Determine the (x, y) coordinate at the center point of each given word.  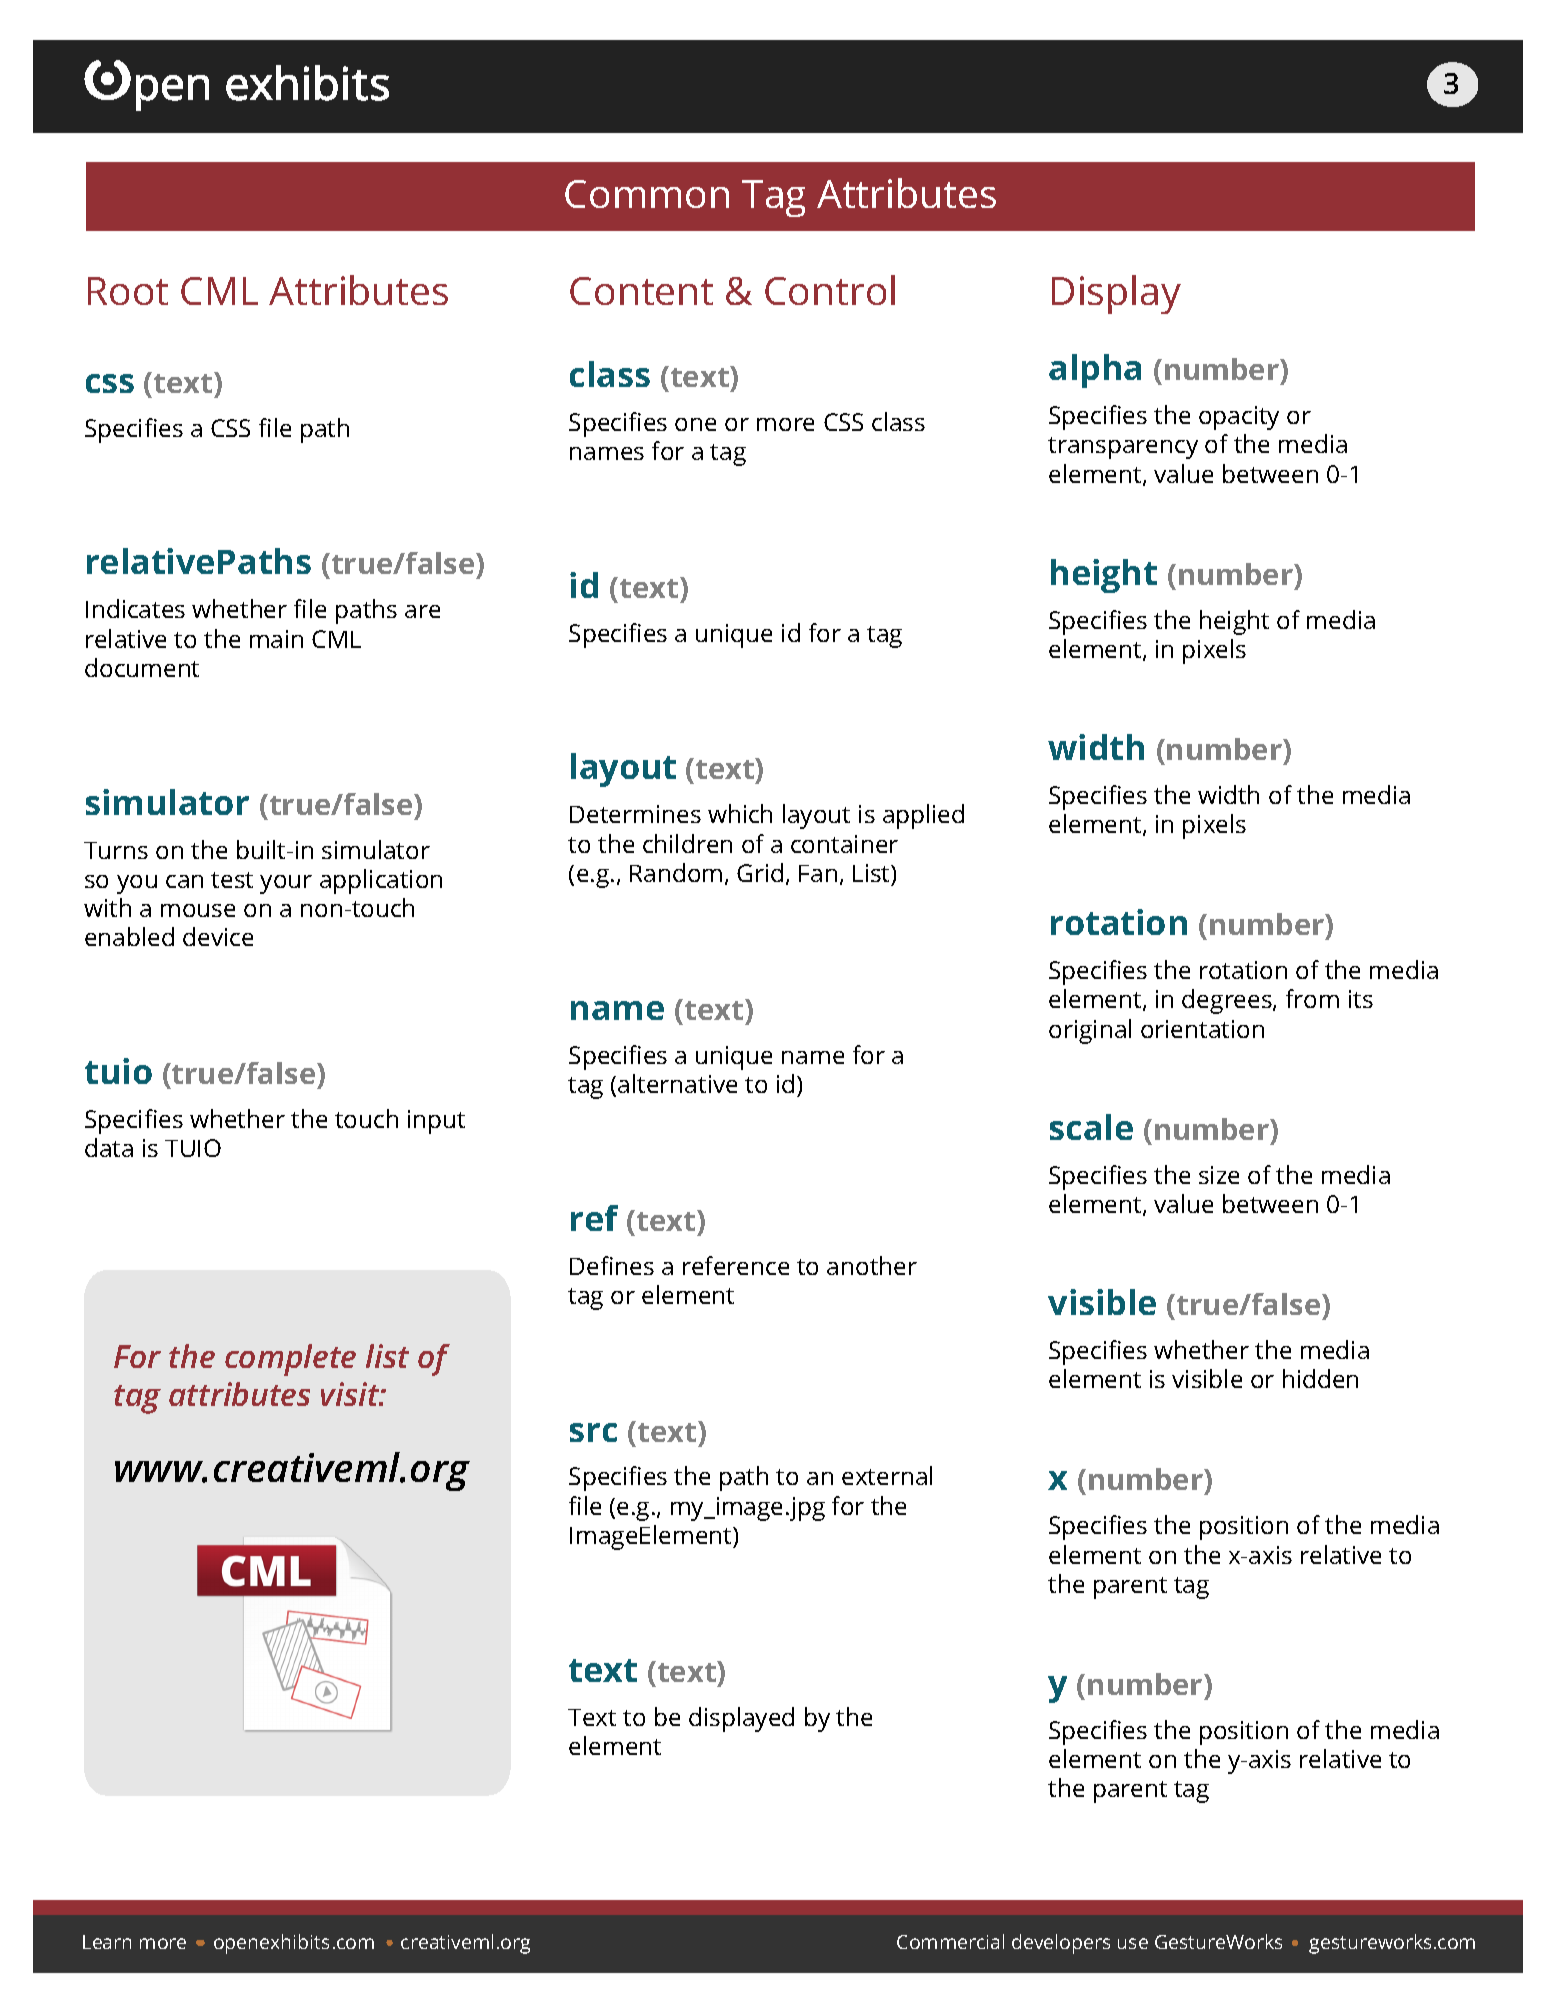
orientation (1202, 1029)
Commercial (950, 1941)
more (163, 1943)
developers (1061, 1944)
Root (128, 291)
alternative (677, 1083)
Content (641, 291)
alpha (1095, 371)
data (109, 1147)
